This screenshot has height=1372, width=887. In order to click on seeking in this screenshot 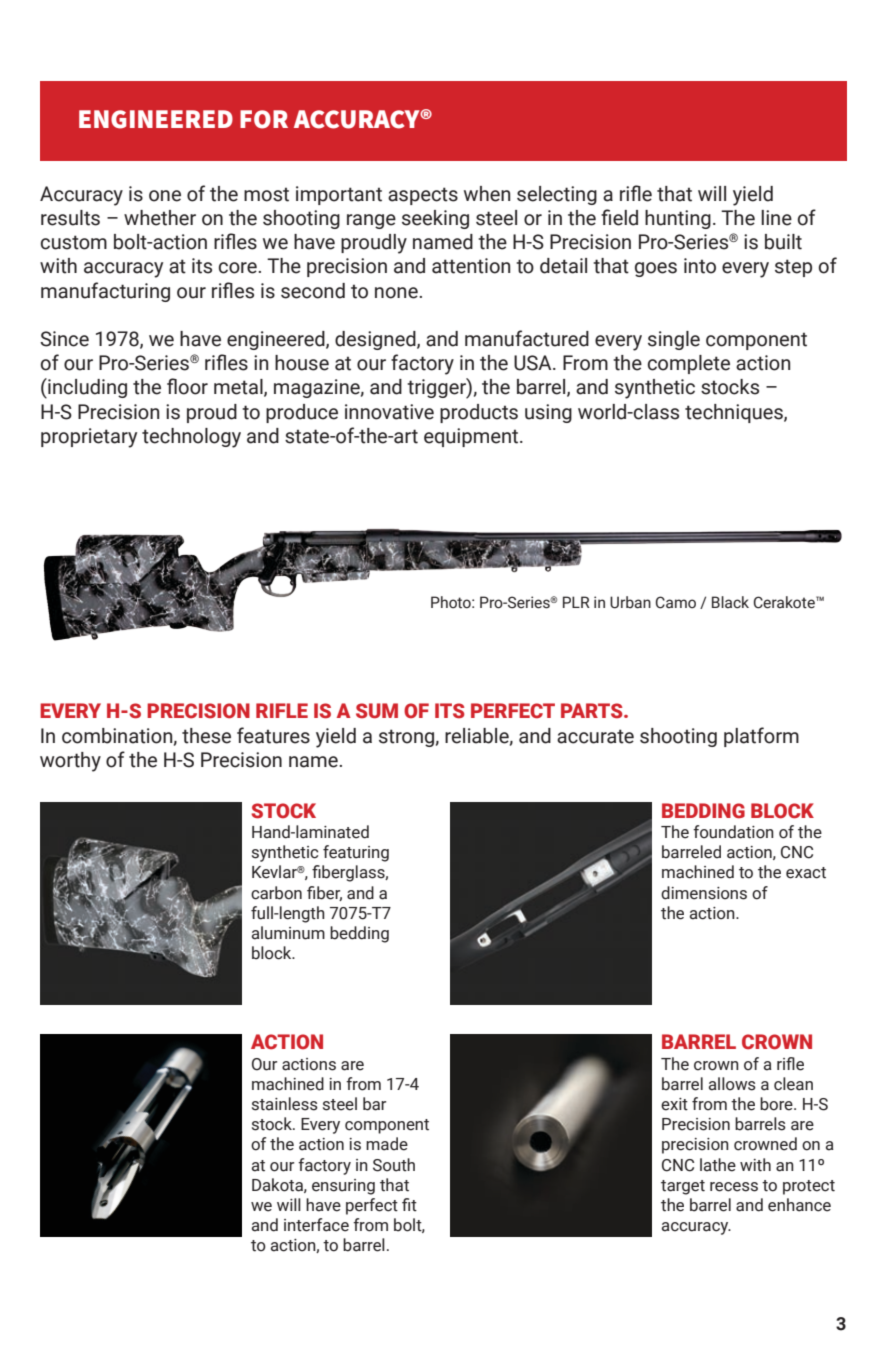, I will do `click(435, 219)`.
